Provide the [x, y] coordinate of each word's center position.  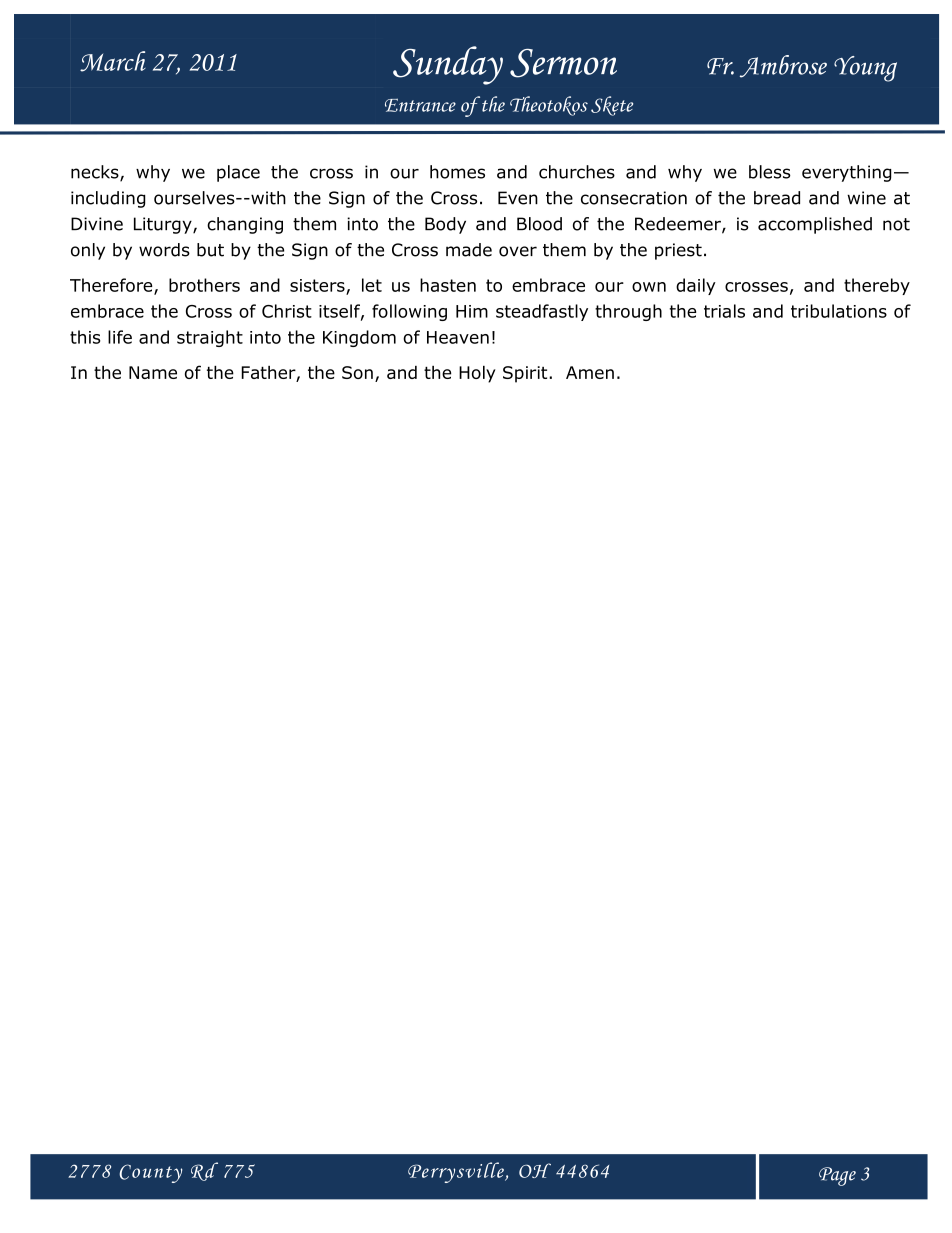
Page [837, 1176]
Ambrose [783, 66]
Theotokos [549, 106]
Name [153, 372]
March [113, 61]
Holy [477, 374]
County [150, 1173]
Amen [590, 372]
